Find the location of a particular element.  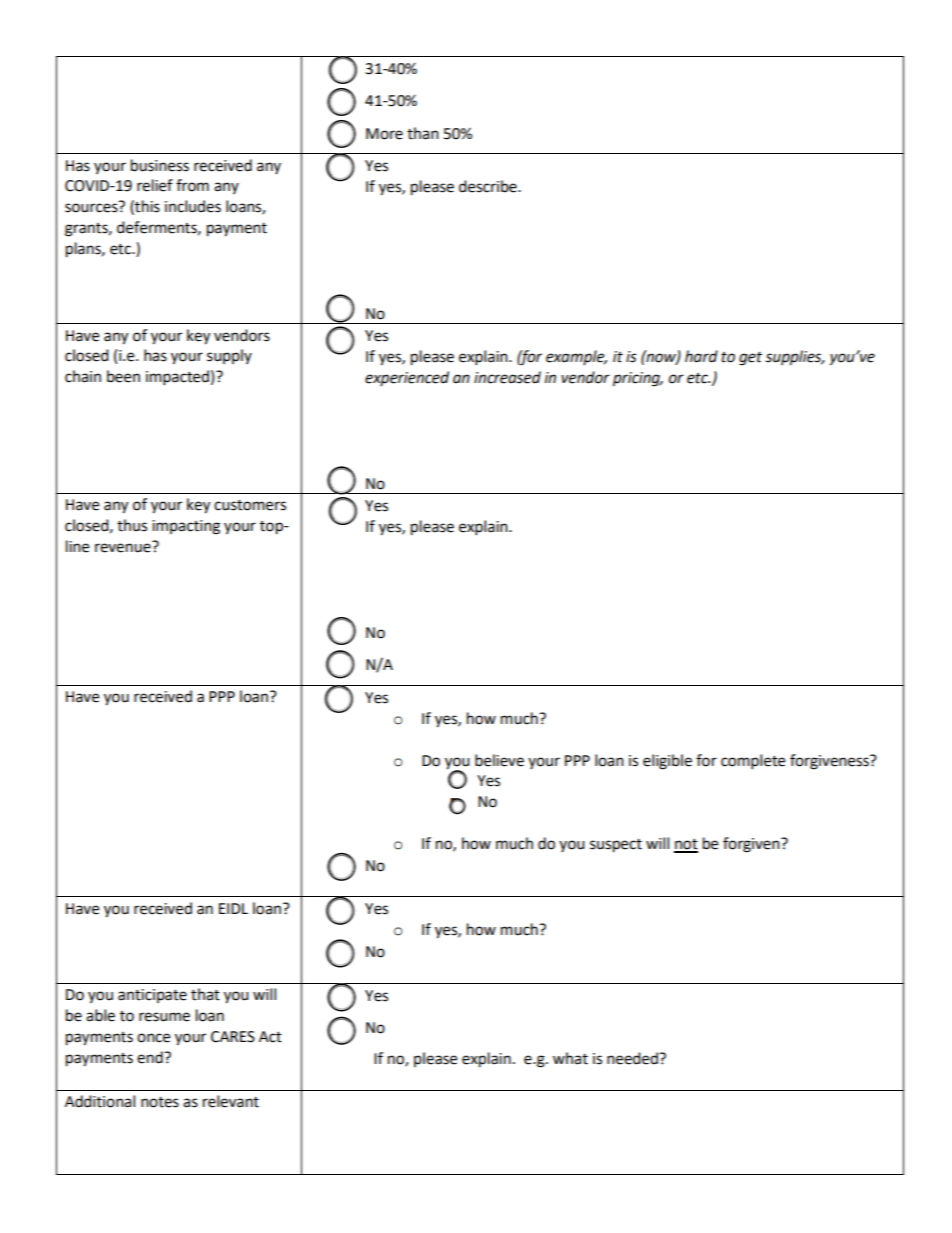

than is located at coordinates (423, 133).
